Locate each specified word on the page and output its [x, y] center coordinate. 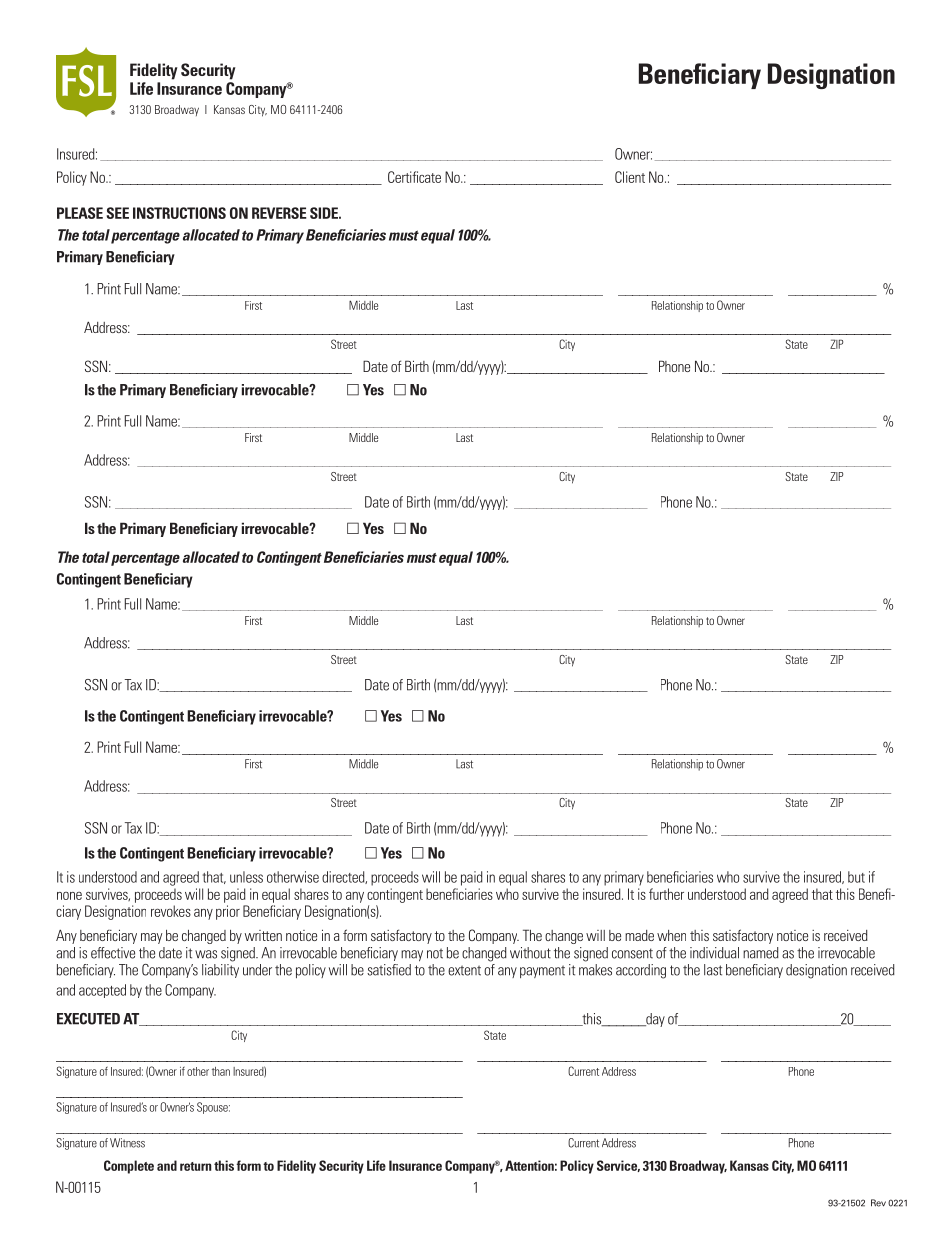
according [641, 971]
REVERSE [279, 213]
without [530, 953]
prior [228, 912]
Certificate [414, 177]
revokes [171, 911]
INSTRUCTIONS [179, 213]
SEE [118, 213]
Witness [127, 1143]
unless [246, 877]
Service [618, 1166]
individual [714, 953]
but [856, 877]
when [671, 935]
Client [630, 177]
